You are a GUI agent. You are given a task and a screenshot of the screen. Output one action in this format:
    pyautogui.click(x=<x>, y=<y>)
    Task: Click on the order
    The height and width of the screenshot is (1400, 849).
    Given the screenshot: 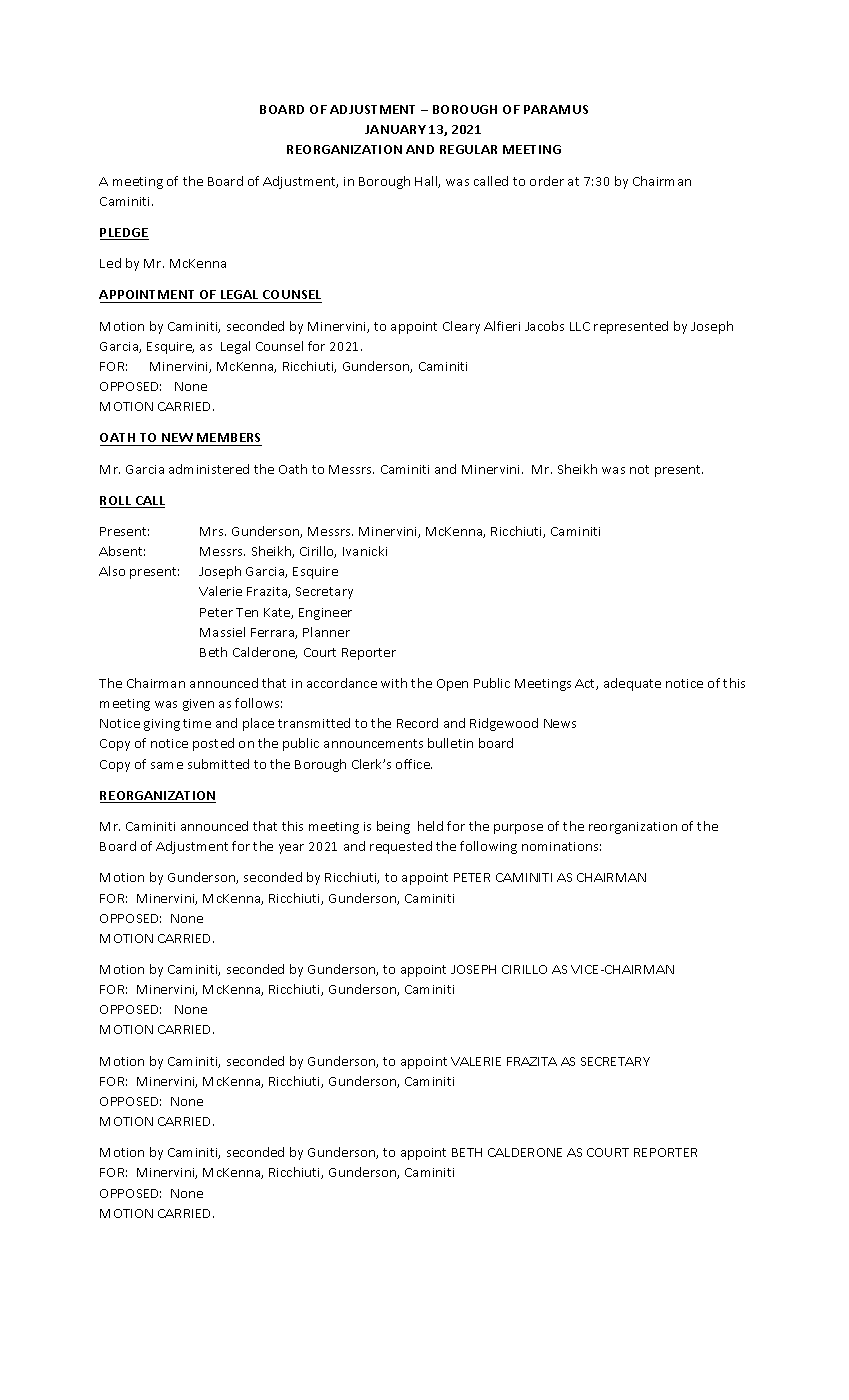 What is the action you would take?
    pyautogui.click(x=547, y=181)
